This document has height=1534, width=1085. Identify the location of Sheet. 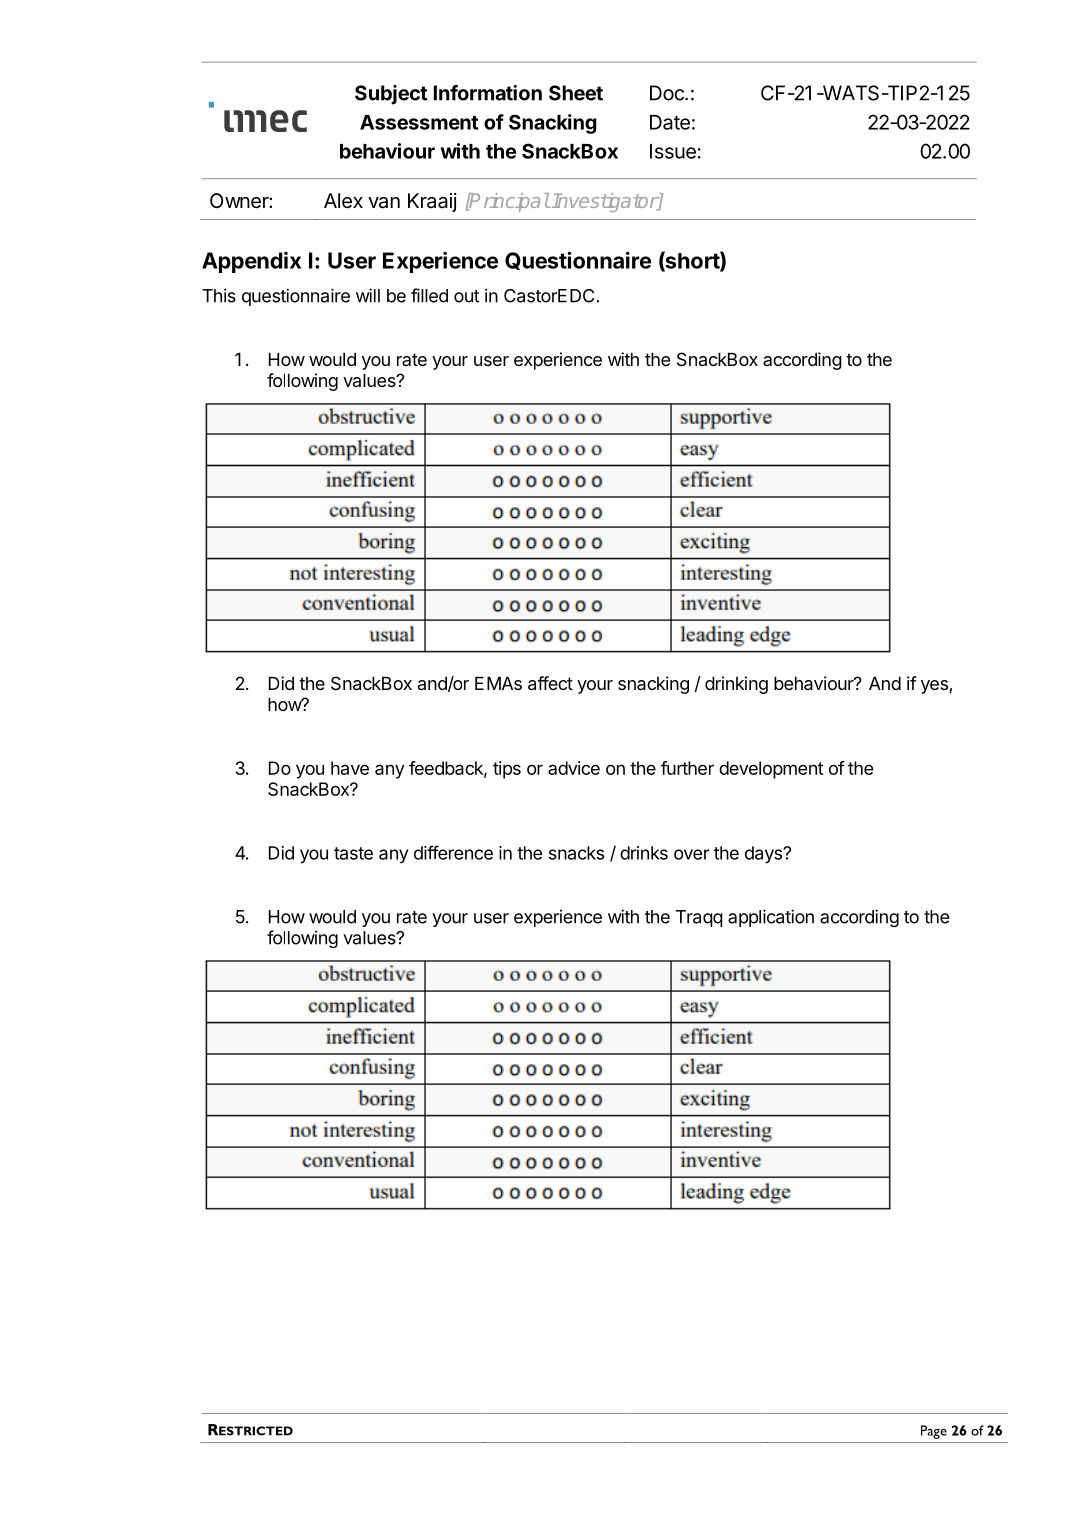
(576, 93).
